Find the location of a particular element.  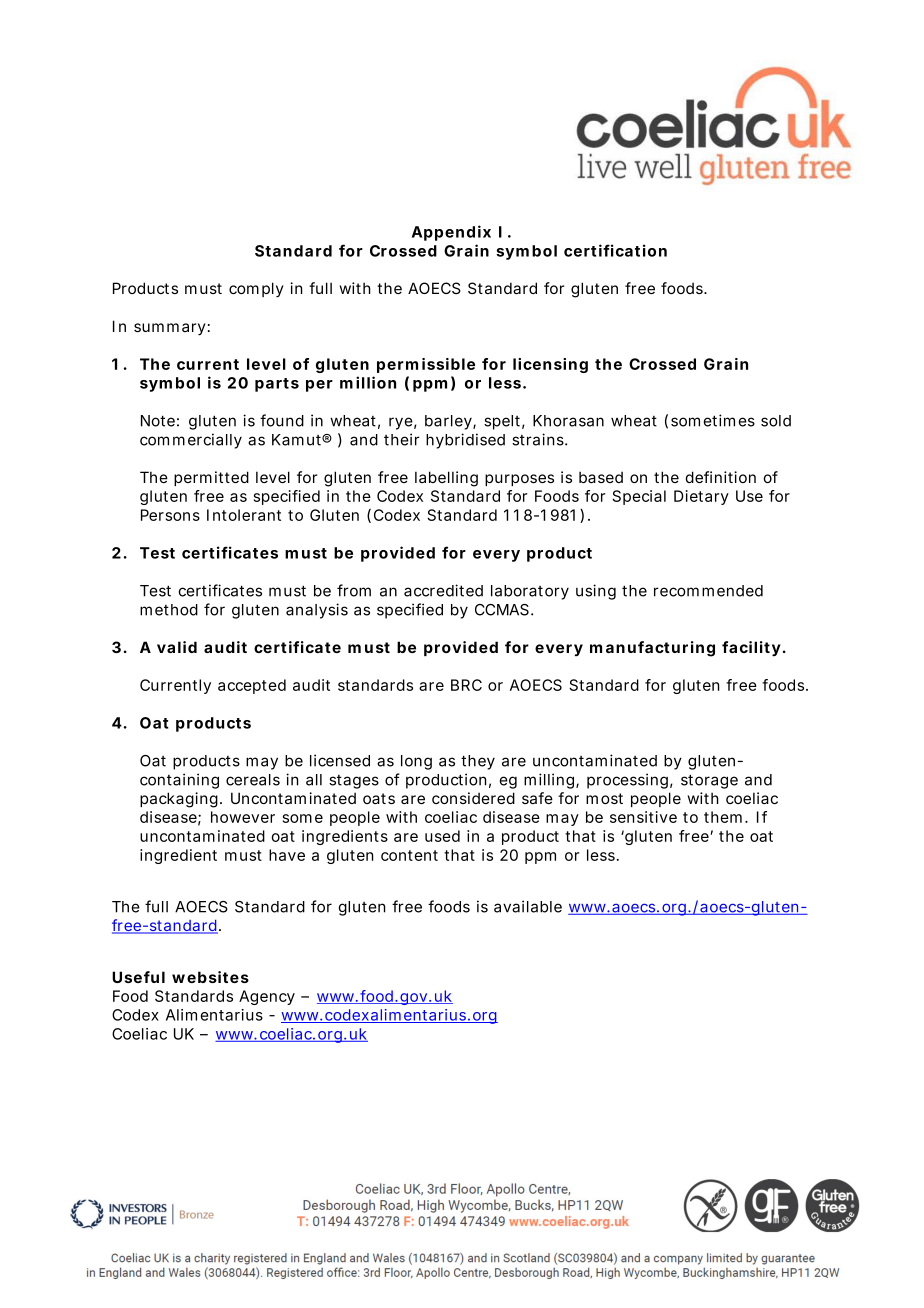

Dietary is located at coordinates (701, 497).
